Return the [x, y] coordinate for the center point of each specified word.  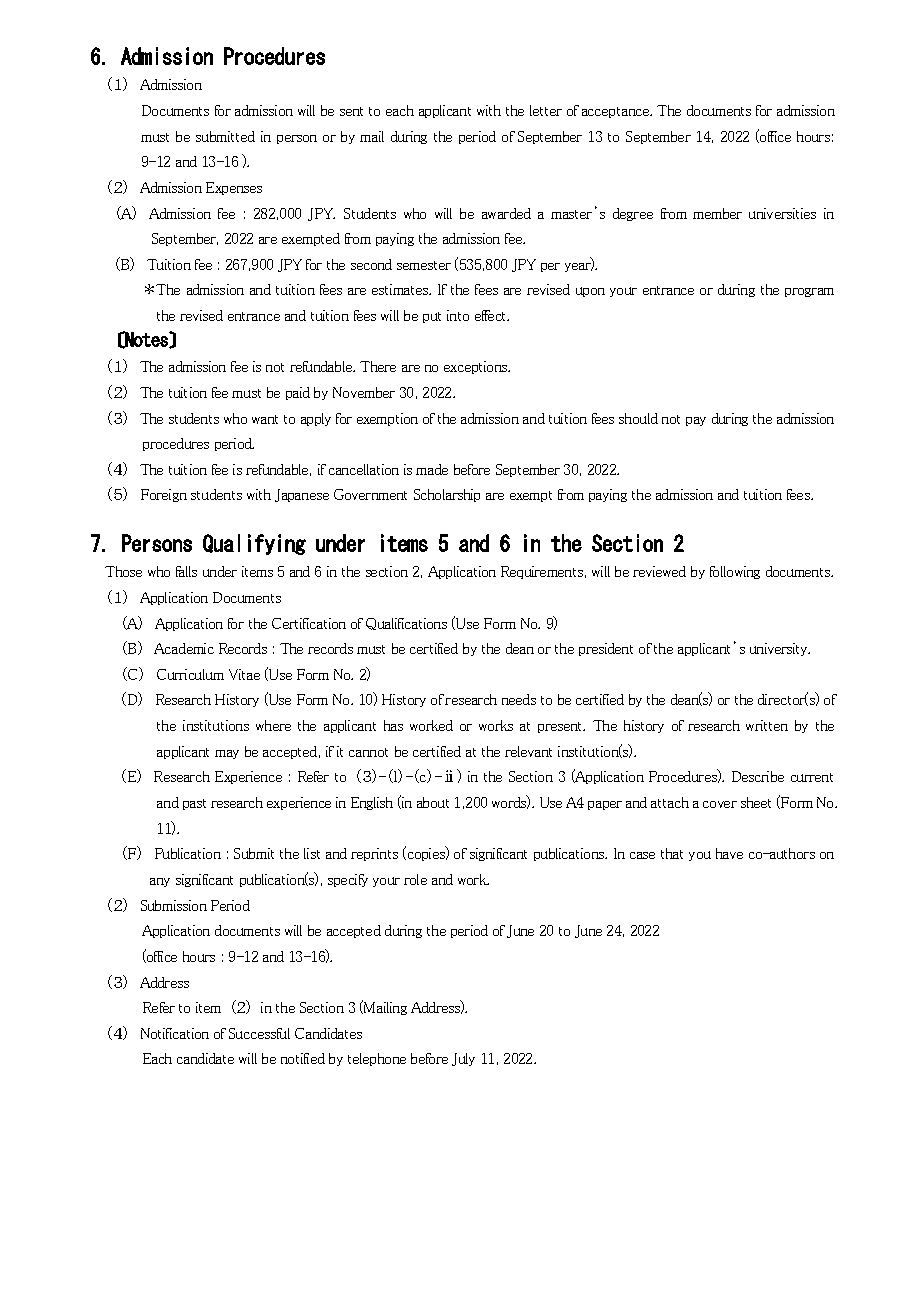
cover [720, 804]
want [265, 419]
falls [186, 571]
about [433, 802]
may [227, 754]
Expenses [234, 188]
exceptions [477, 367]
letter [546, 110]
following [735, 572]
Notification [175, 1033]
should [638, 418]
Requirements [542, 572]
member [717, 213]
